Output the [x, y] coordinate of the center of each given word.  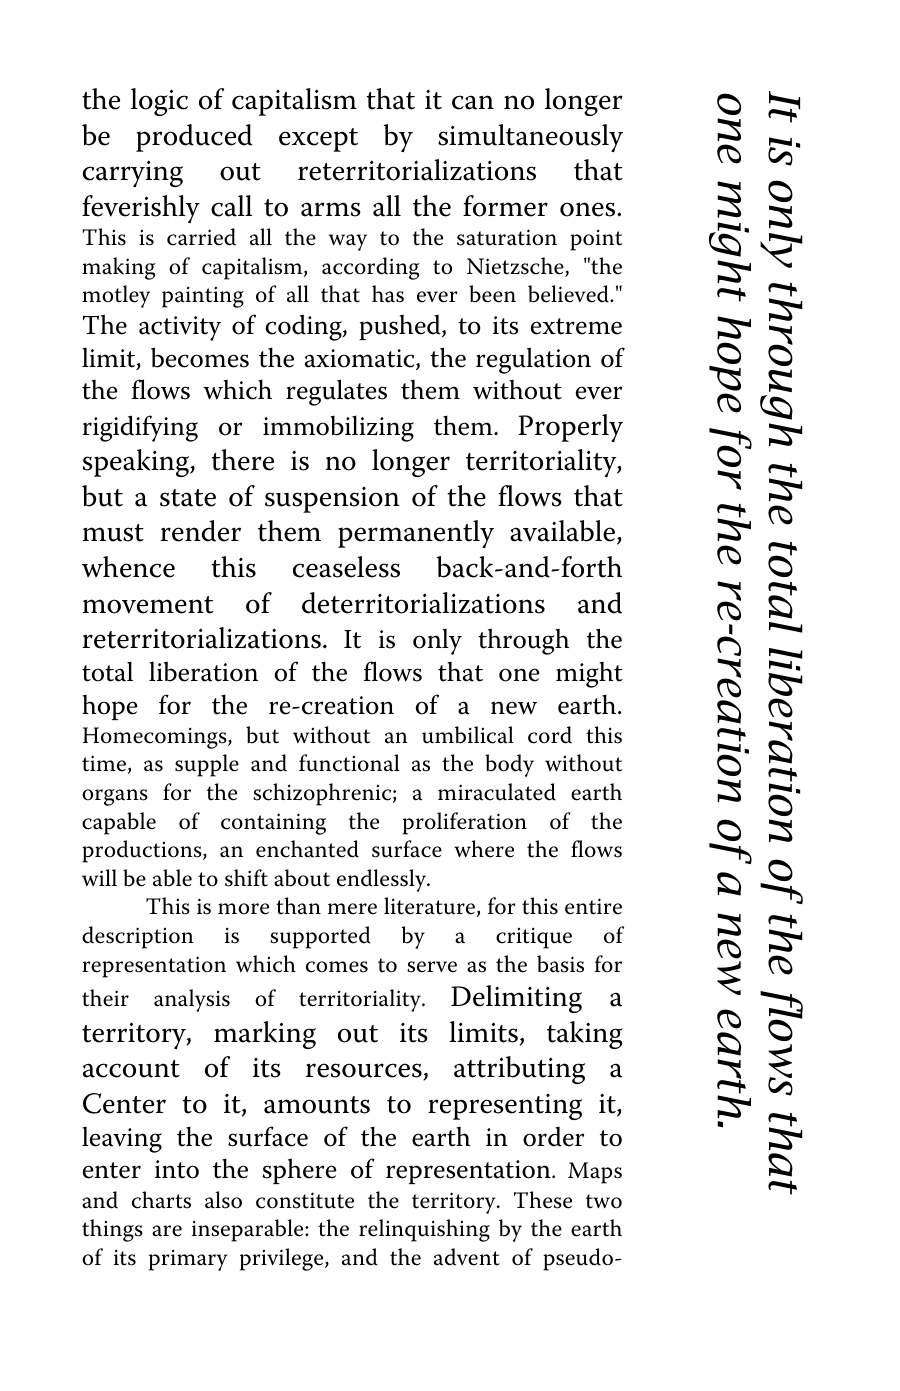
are [167, 1231]
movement [148, 605]
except [318, 140]
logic [159, 102]
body [509, 765]
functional [349, 763]
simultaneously [530, 138]
